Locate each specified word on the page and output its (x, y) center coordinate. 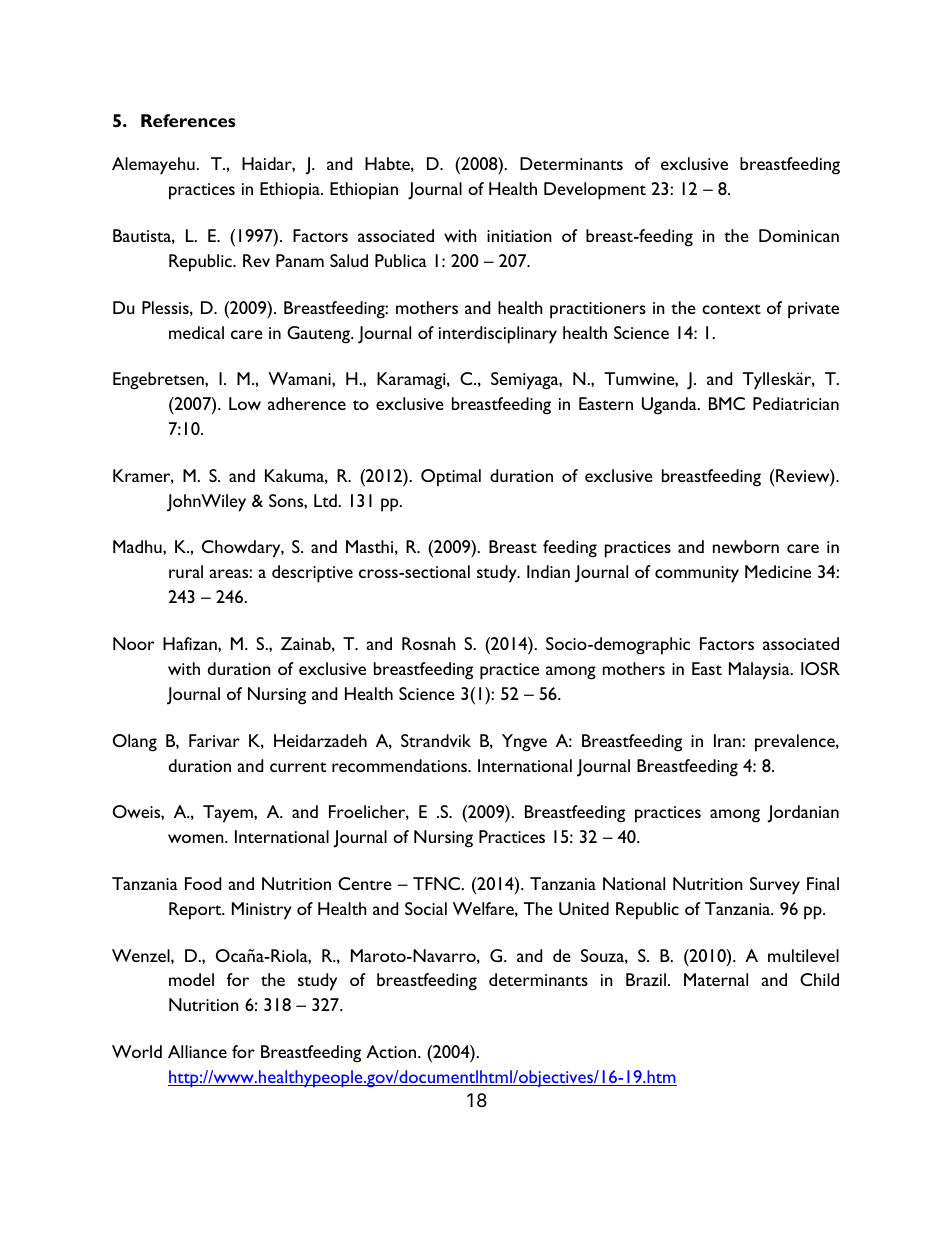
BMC (727, 403)
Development (595, 191)
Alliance (197, 1051)
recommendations (401, 765)
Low (245, 403)
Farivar (214, 740)
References (188, 120)
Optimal (451, 478)
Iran (728, 740)
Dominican (799, 235)
